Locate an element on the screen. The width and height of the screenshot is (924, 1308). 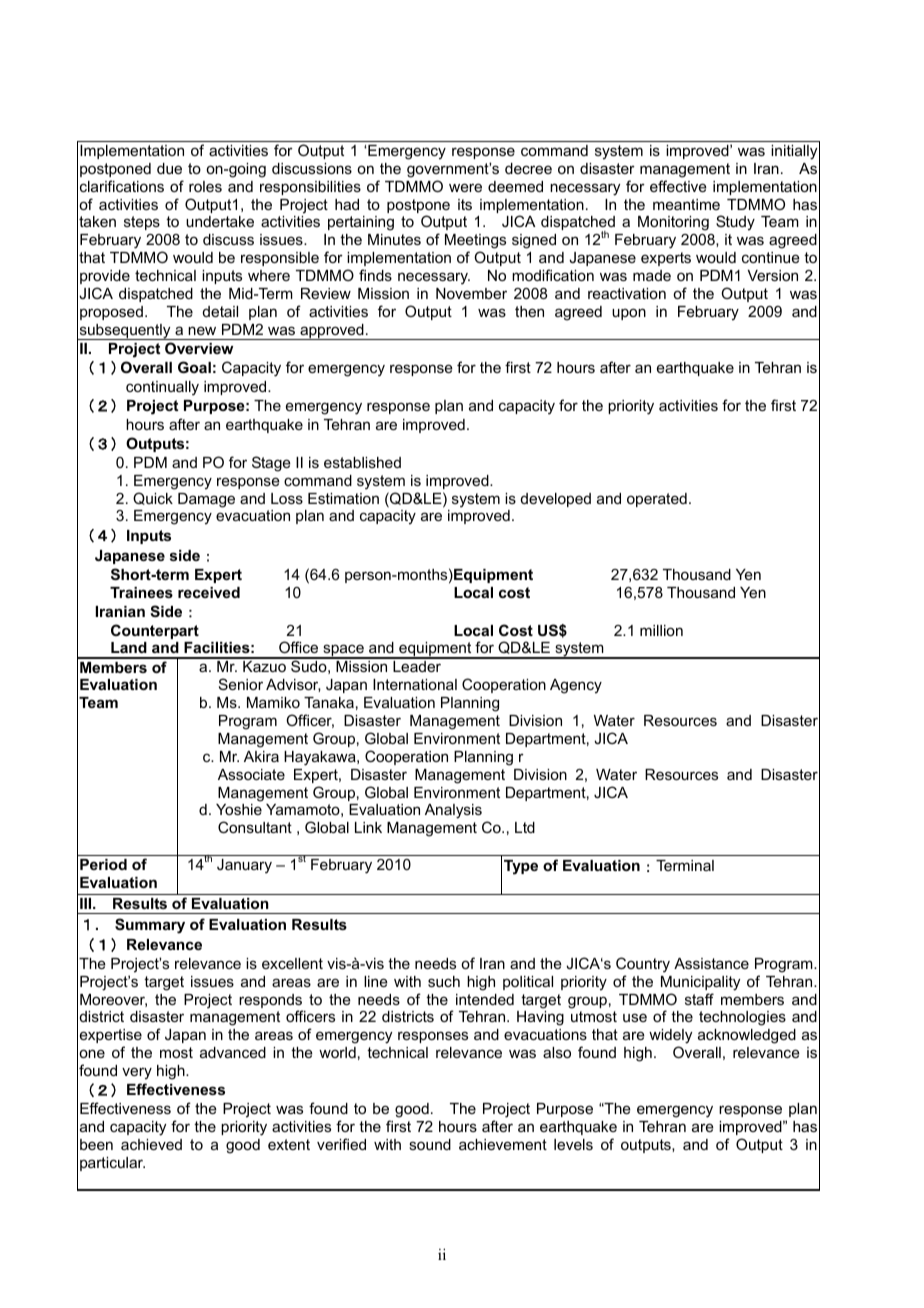
Estimation is located at coordinates (343, 498).
